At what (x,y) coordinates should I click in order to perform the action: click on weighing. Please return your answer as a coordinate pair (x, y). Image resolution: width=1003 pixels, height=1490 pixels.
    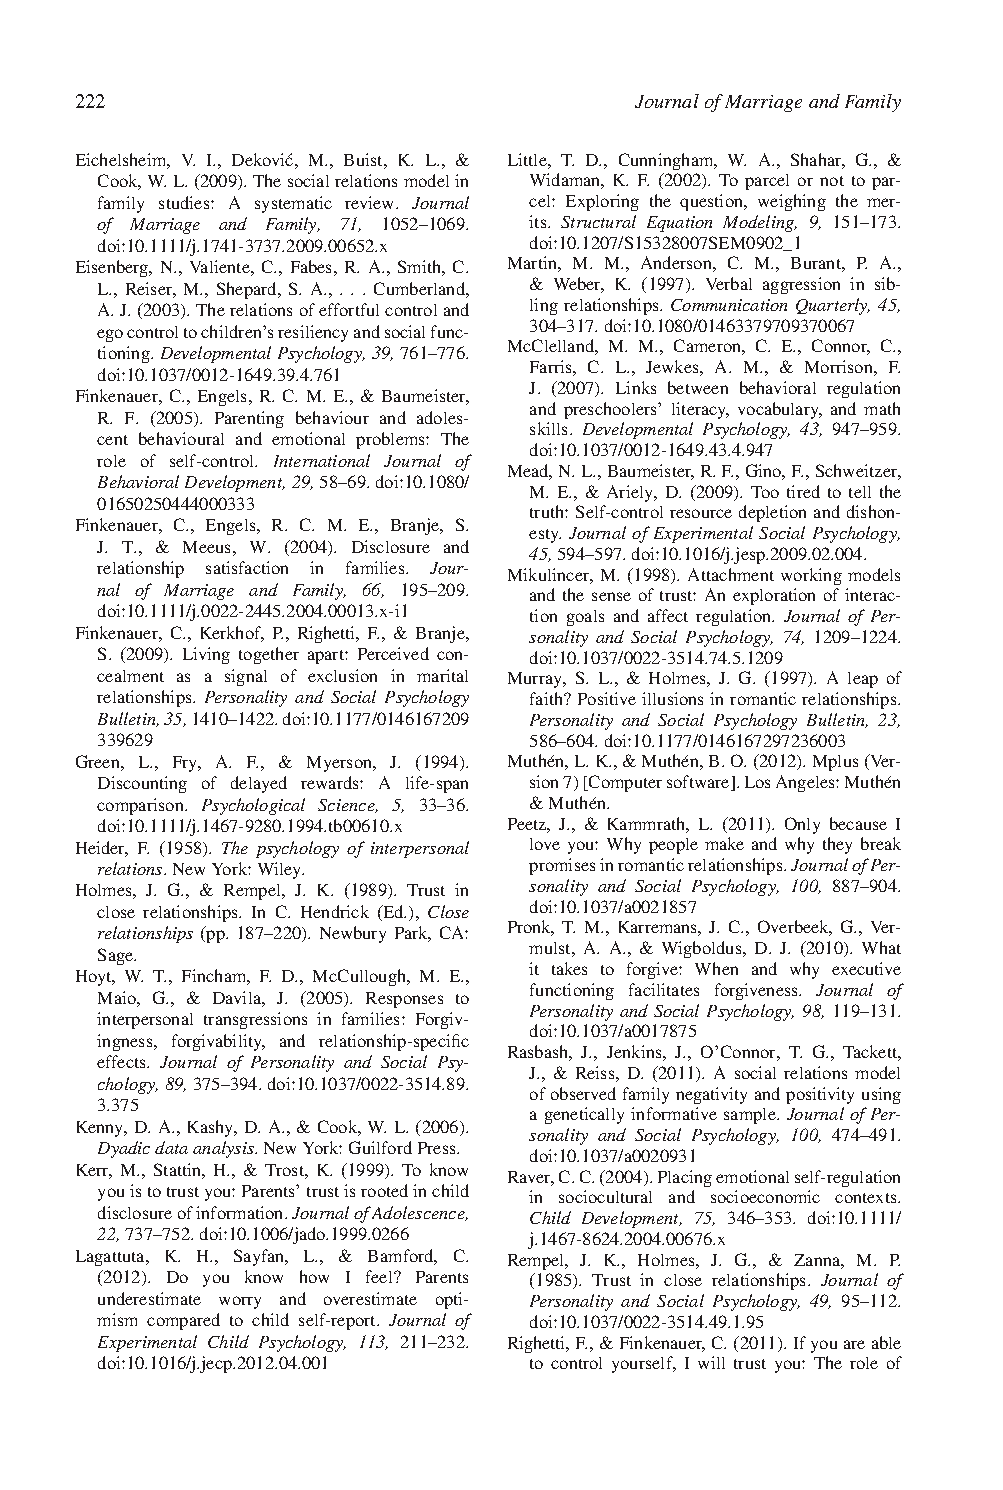
    Looking at the image, I should click on (792, 202).
